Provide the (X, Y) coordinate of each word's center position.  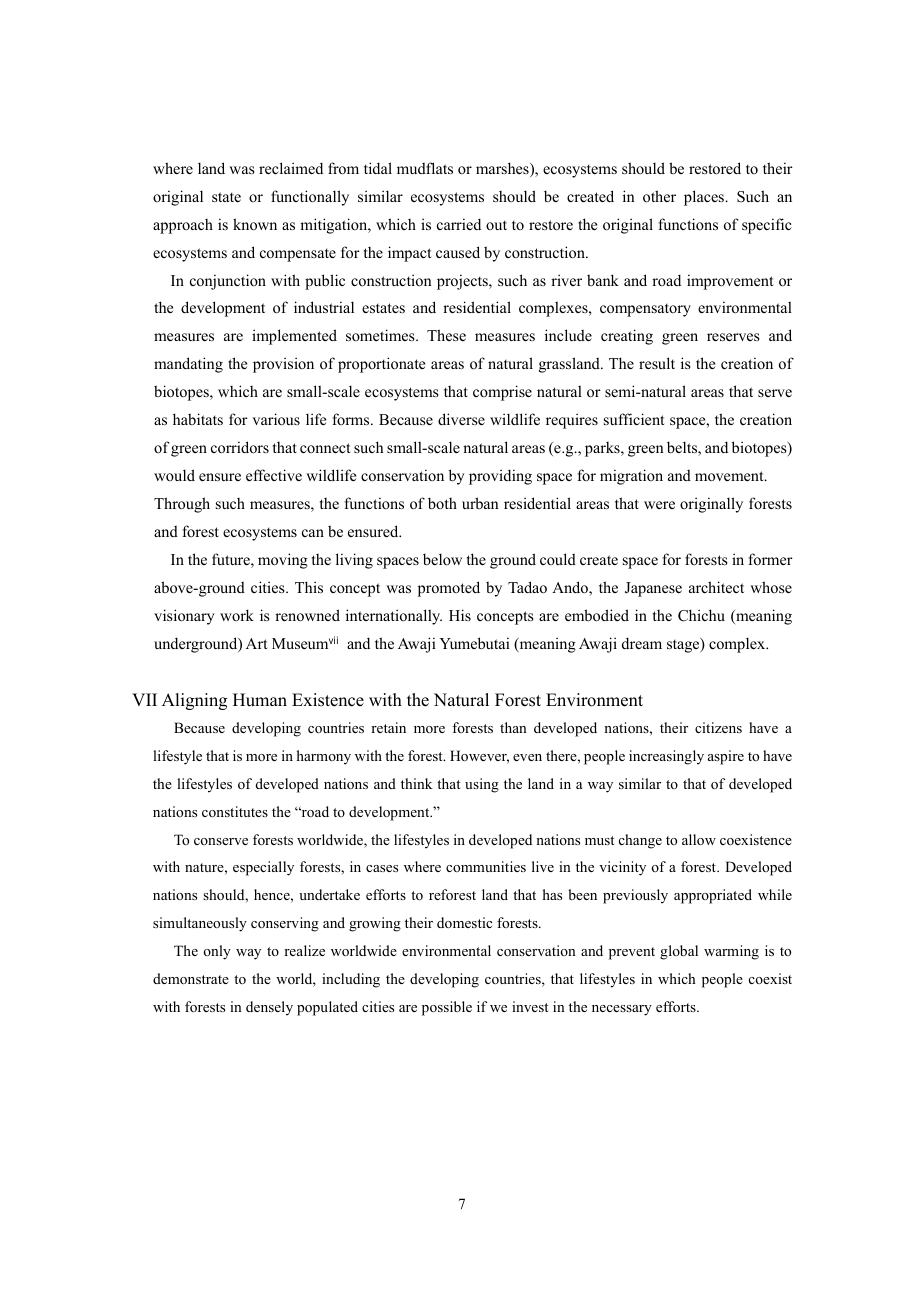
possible (447, 1008)
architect (716, 587)
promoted (449, 589)
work (237, 615)
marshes (503, 169)
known (255, 224)
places (705, 198)
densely (269, 1008)
